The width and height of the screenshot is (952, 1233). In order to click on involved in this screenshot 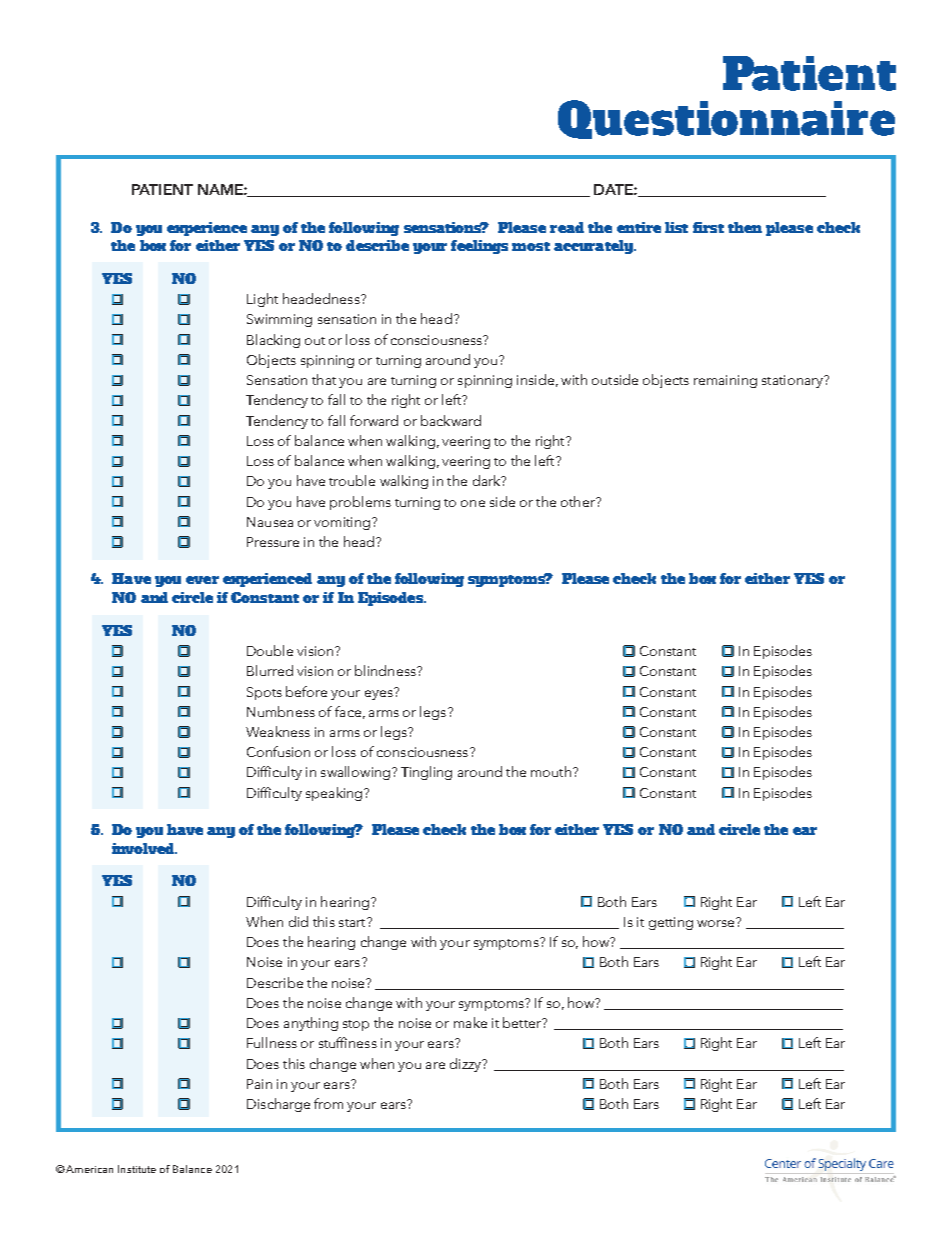, I will do `click(144, 848)`.
